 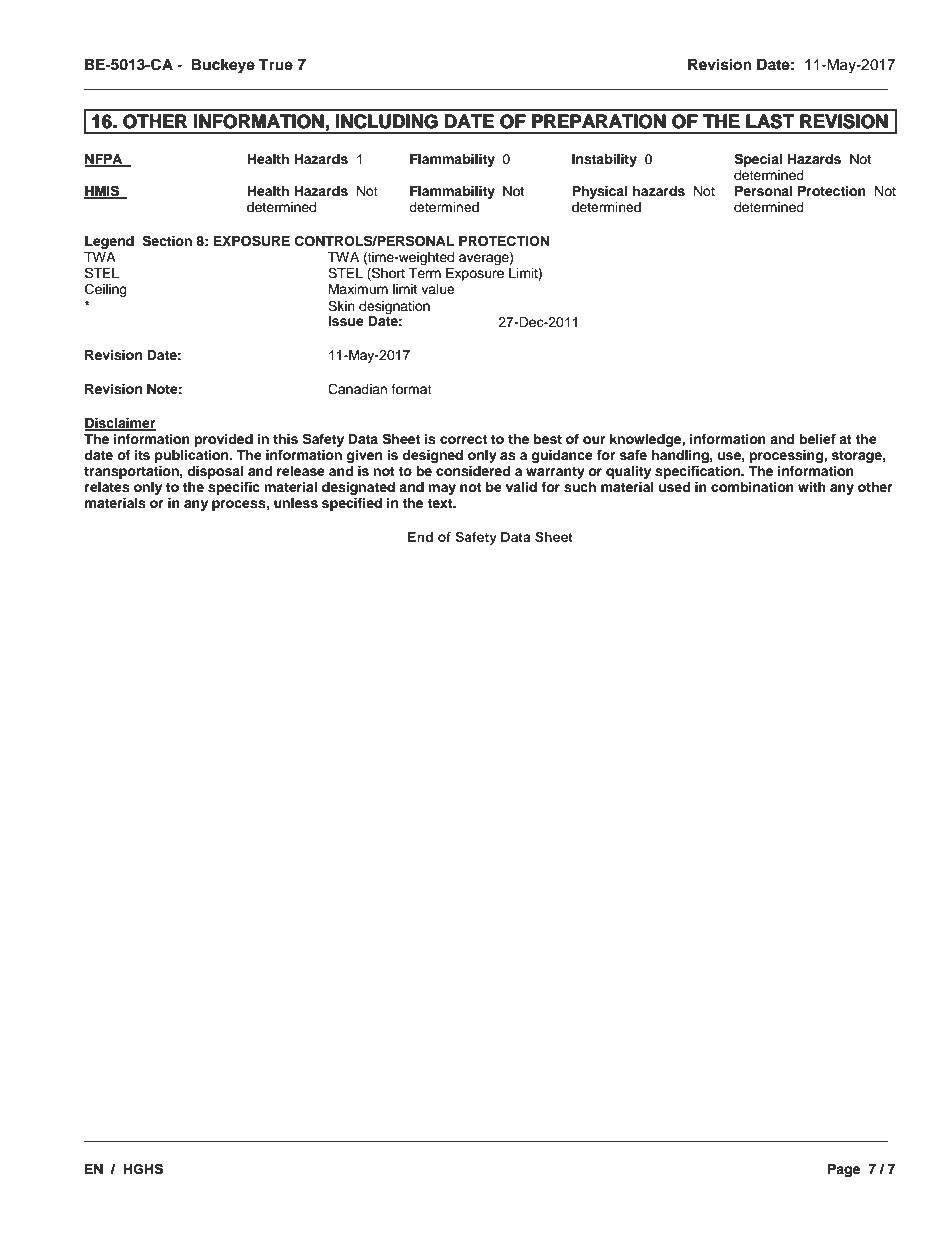 I want to click on Page, so click(x=844, y=1170).
